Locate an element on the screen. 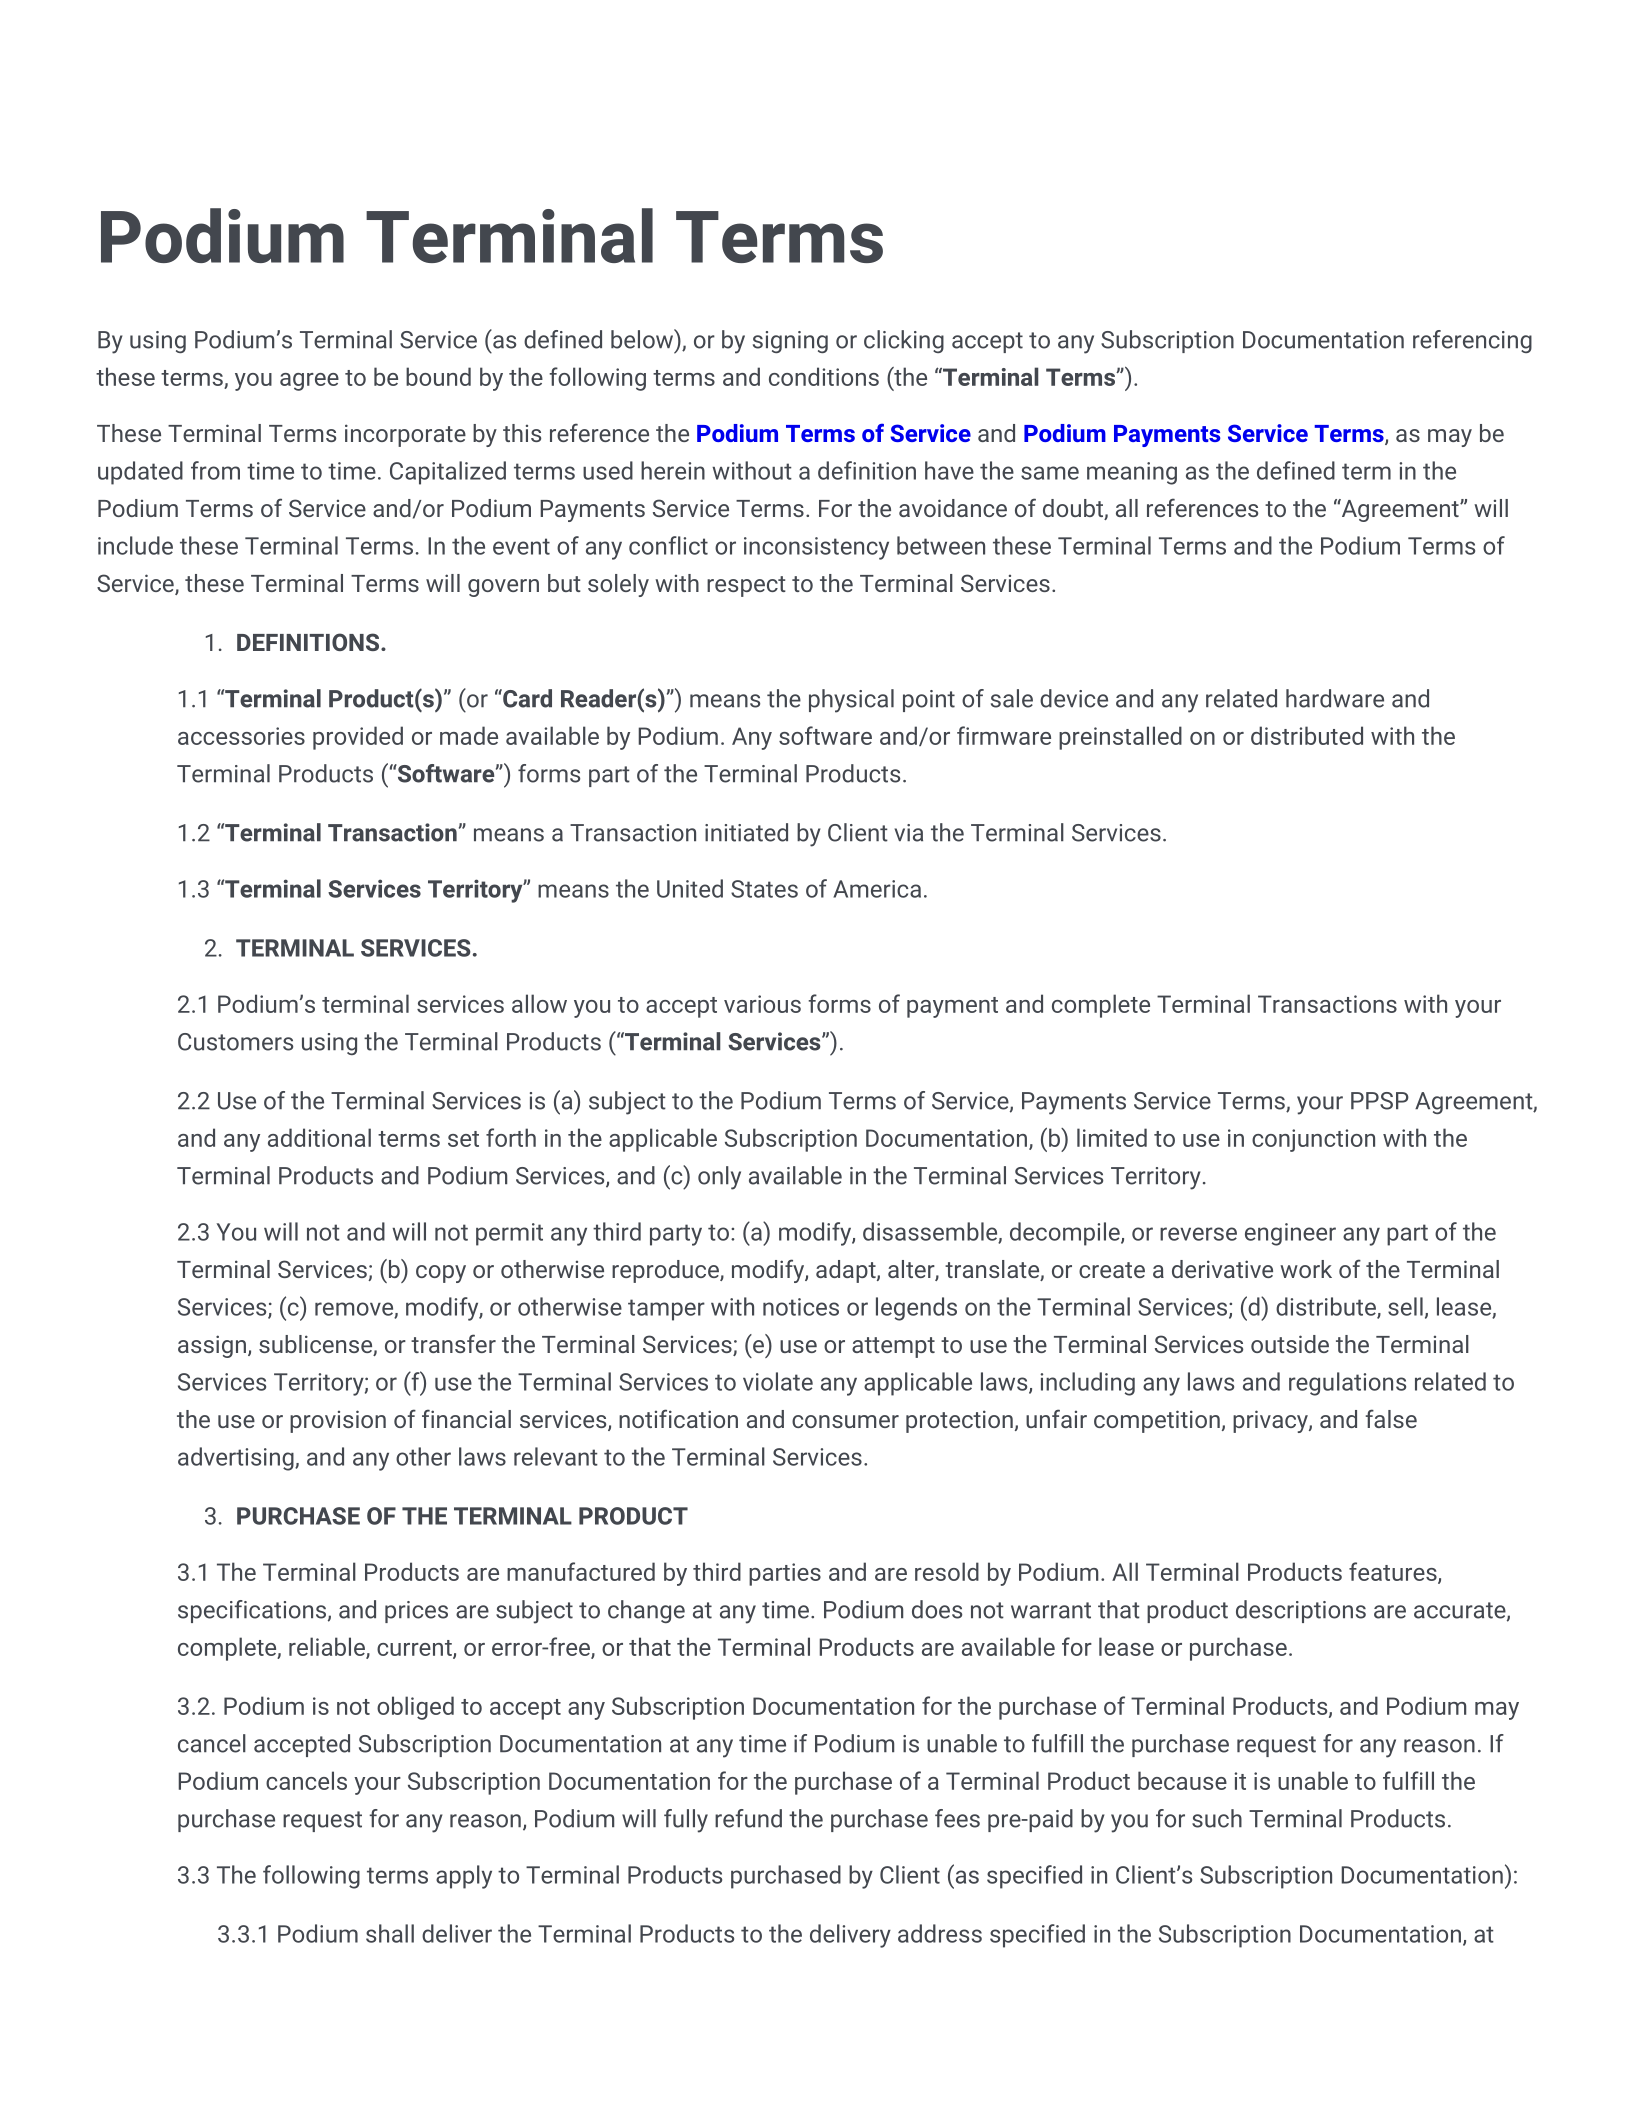 The height and width of the screenshot is (2122, 1640). hardware is located at coordinates (1335, 698).
